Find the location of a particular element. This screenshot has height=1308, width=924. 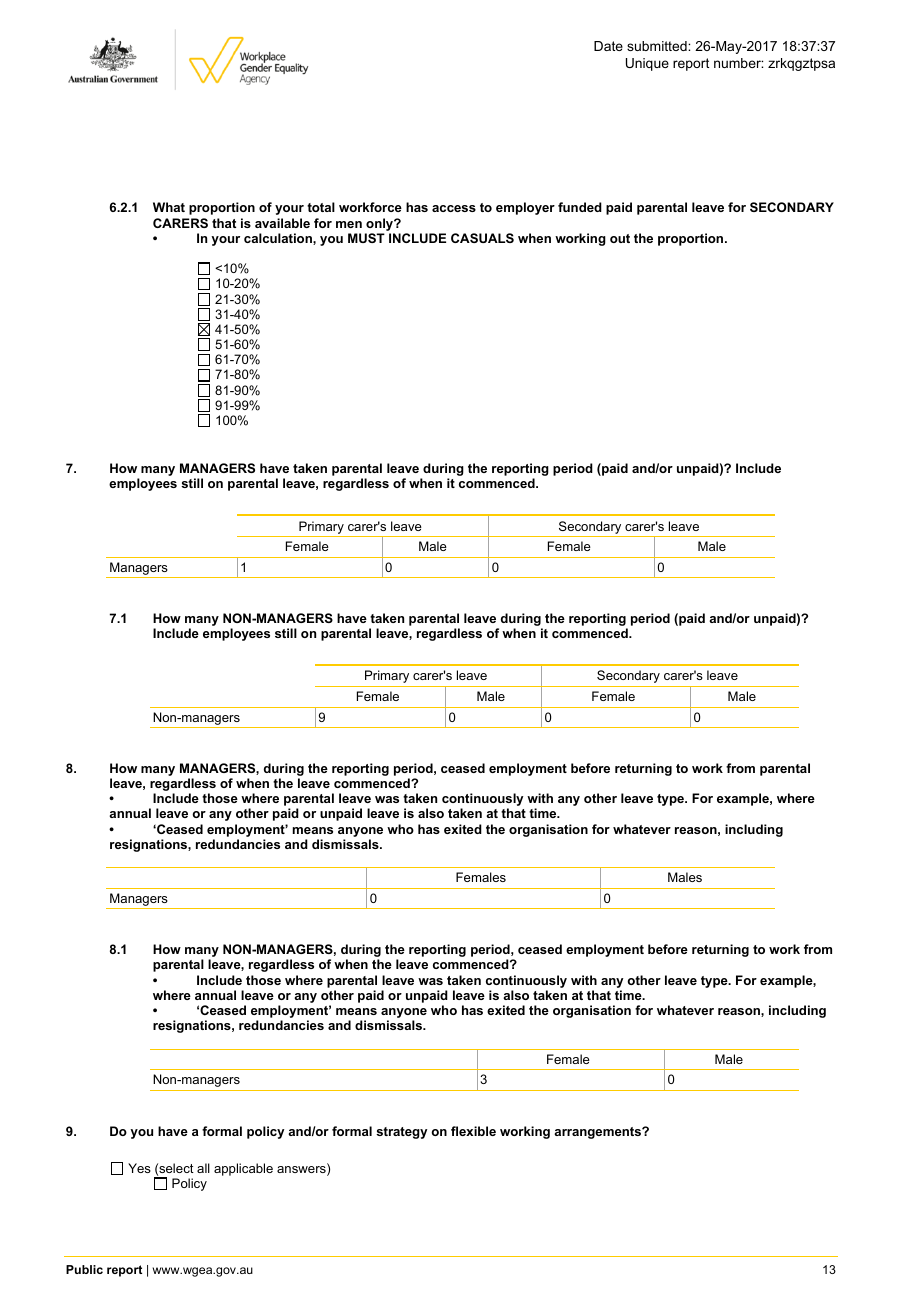

out is located at coordinates (620, 238).
